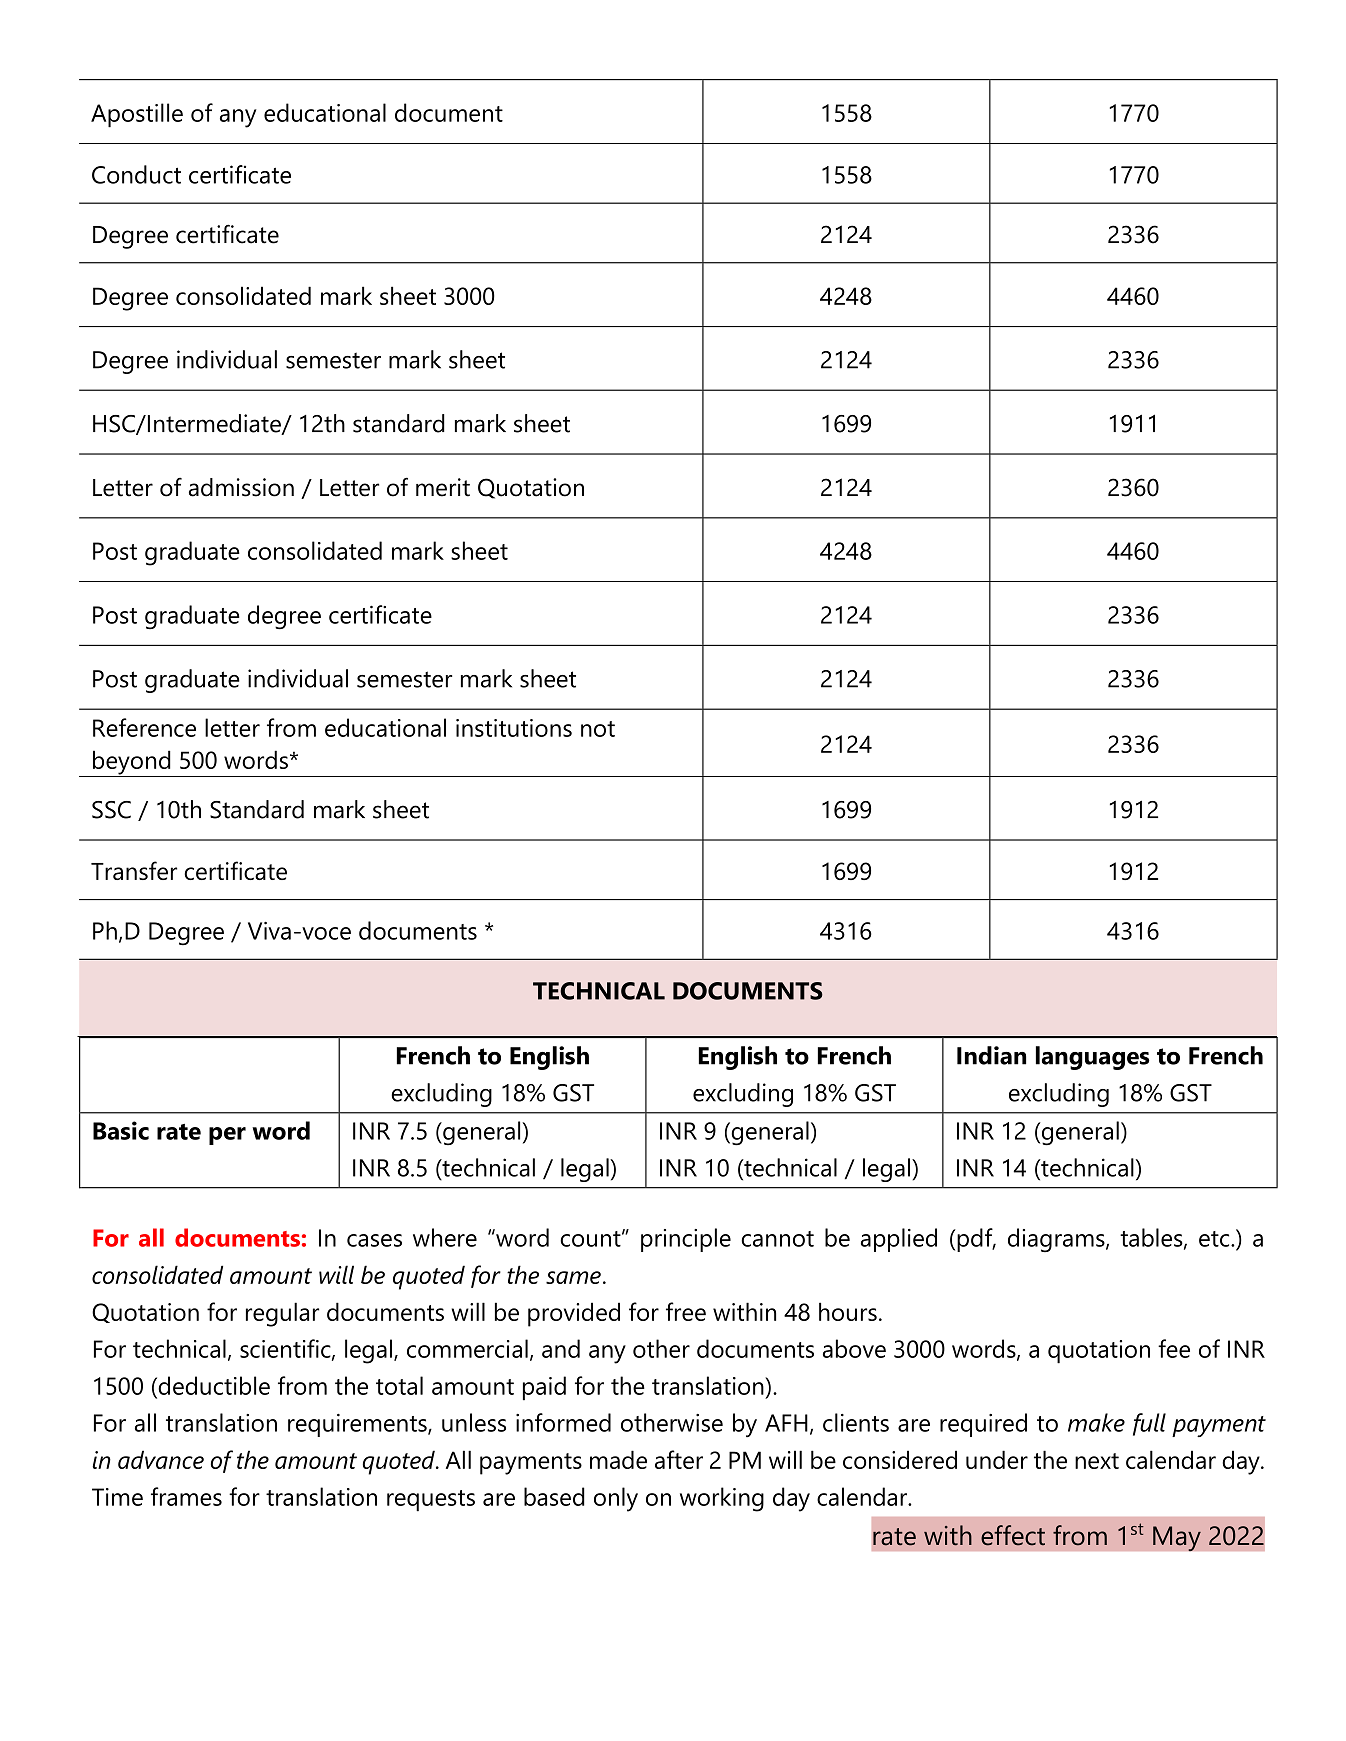 The image size is (1346, 1741). Describe the element at coordinates (144, 727) in the screenshot. I see `Reference` at that location.
